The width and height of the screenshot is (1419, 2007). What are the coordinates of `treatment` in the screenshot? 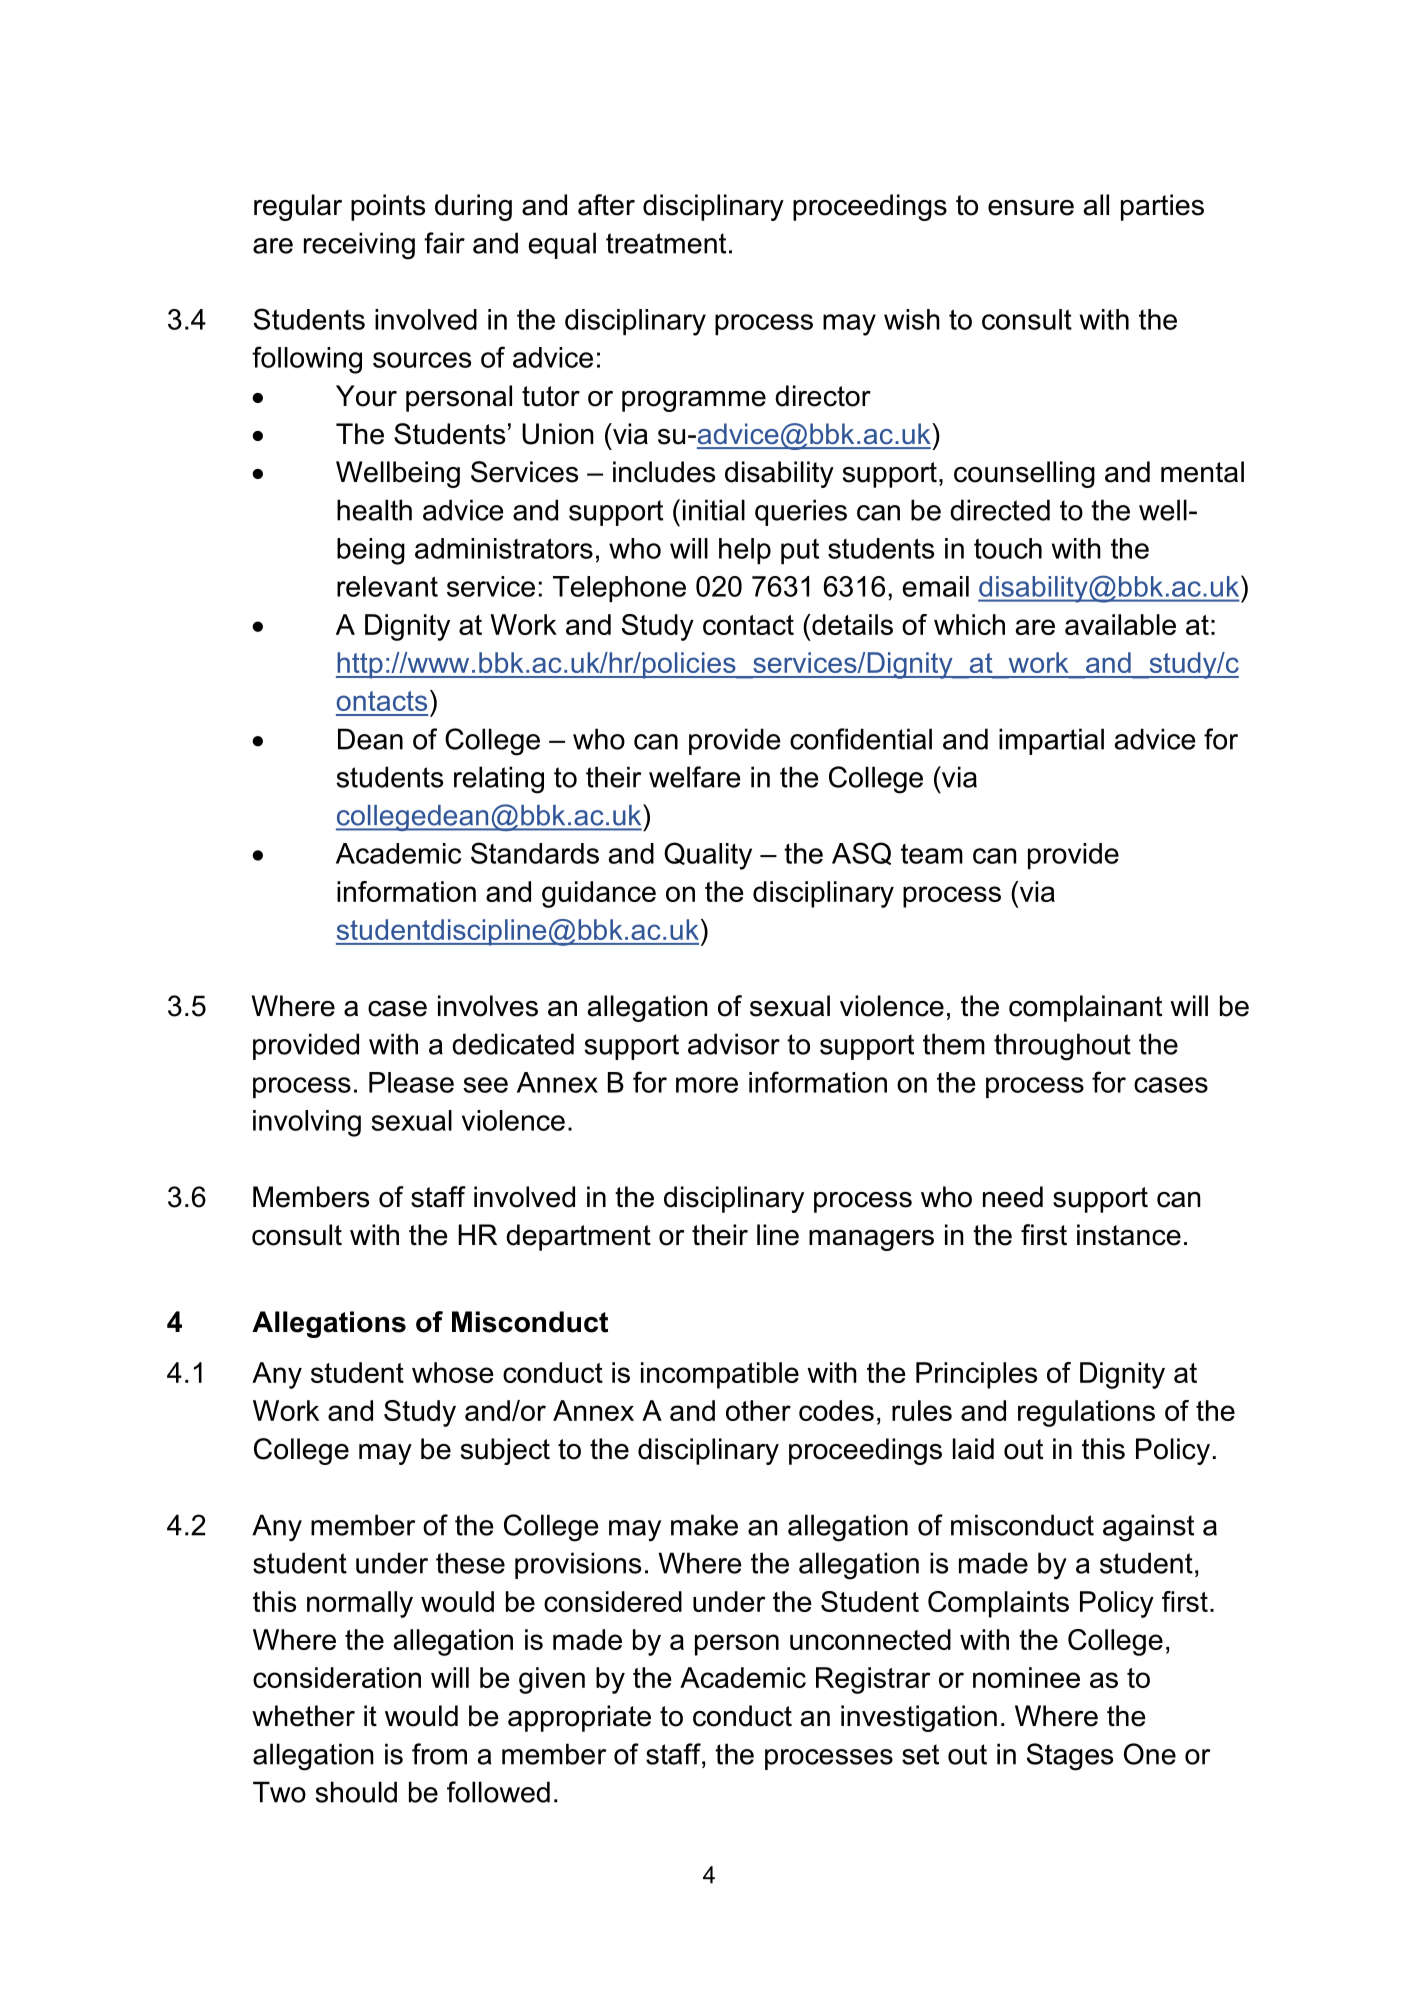 It's located at (666, 243).
